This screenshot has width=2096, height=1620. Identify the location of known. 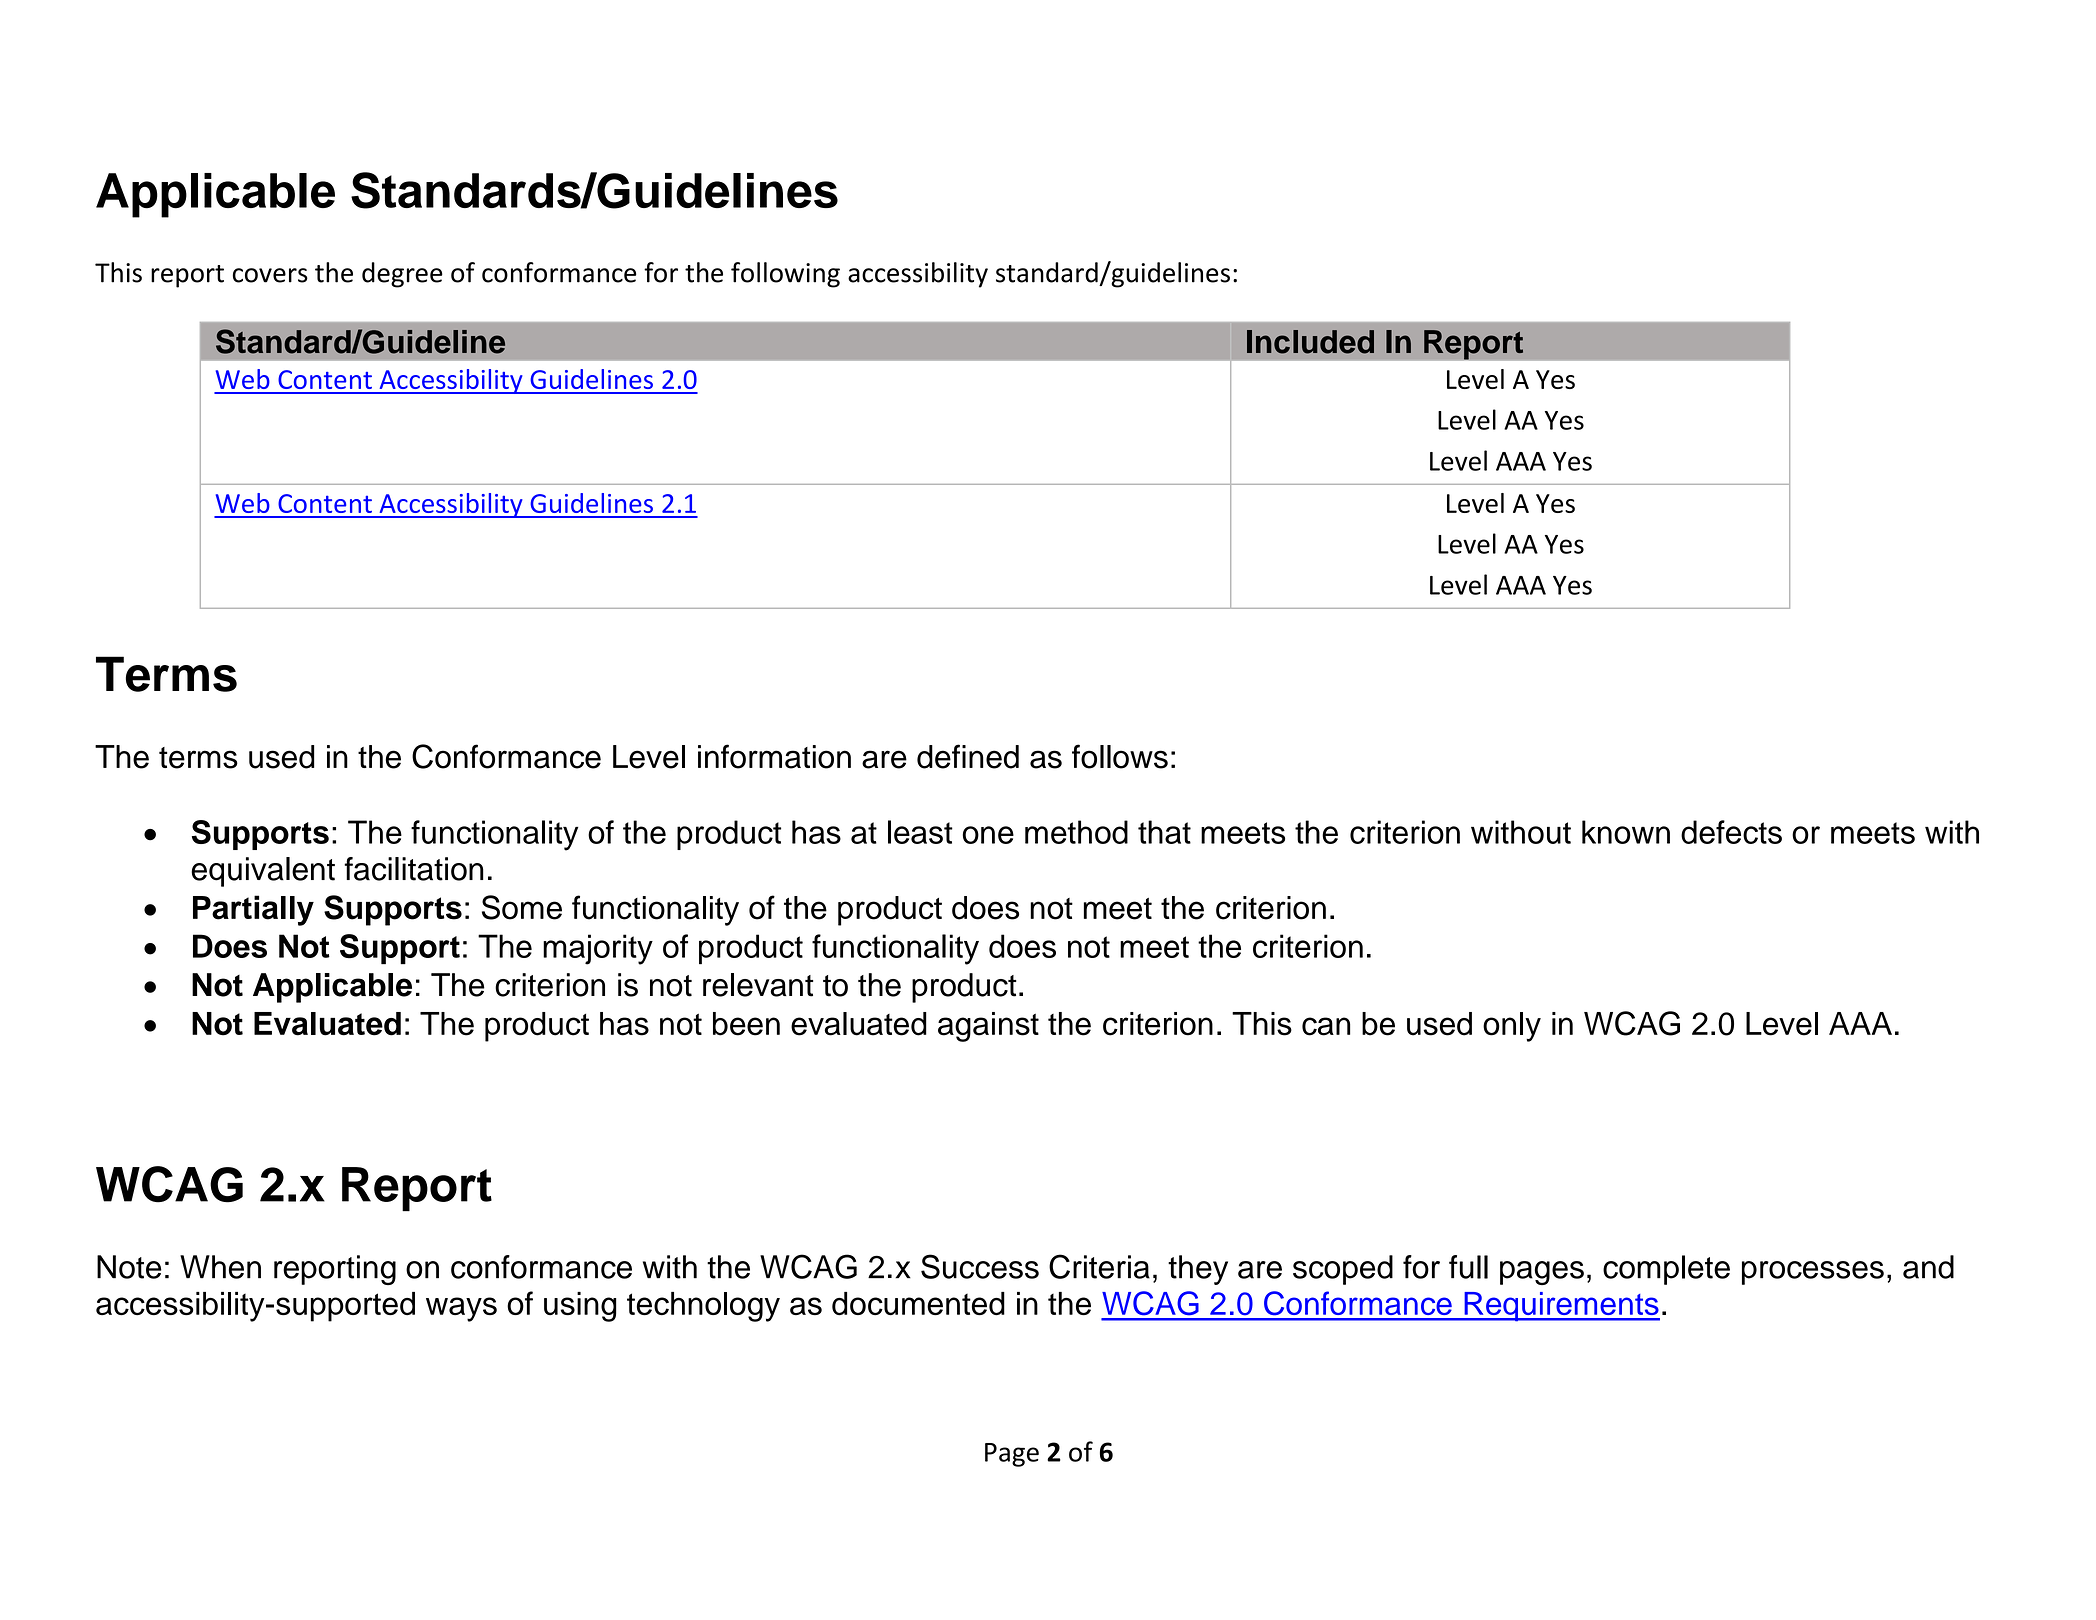
(1626, 832).
